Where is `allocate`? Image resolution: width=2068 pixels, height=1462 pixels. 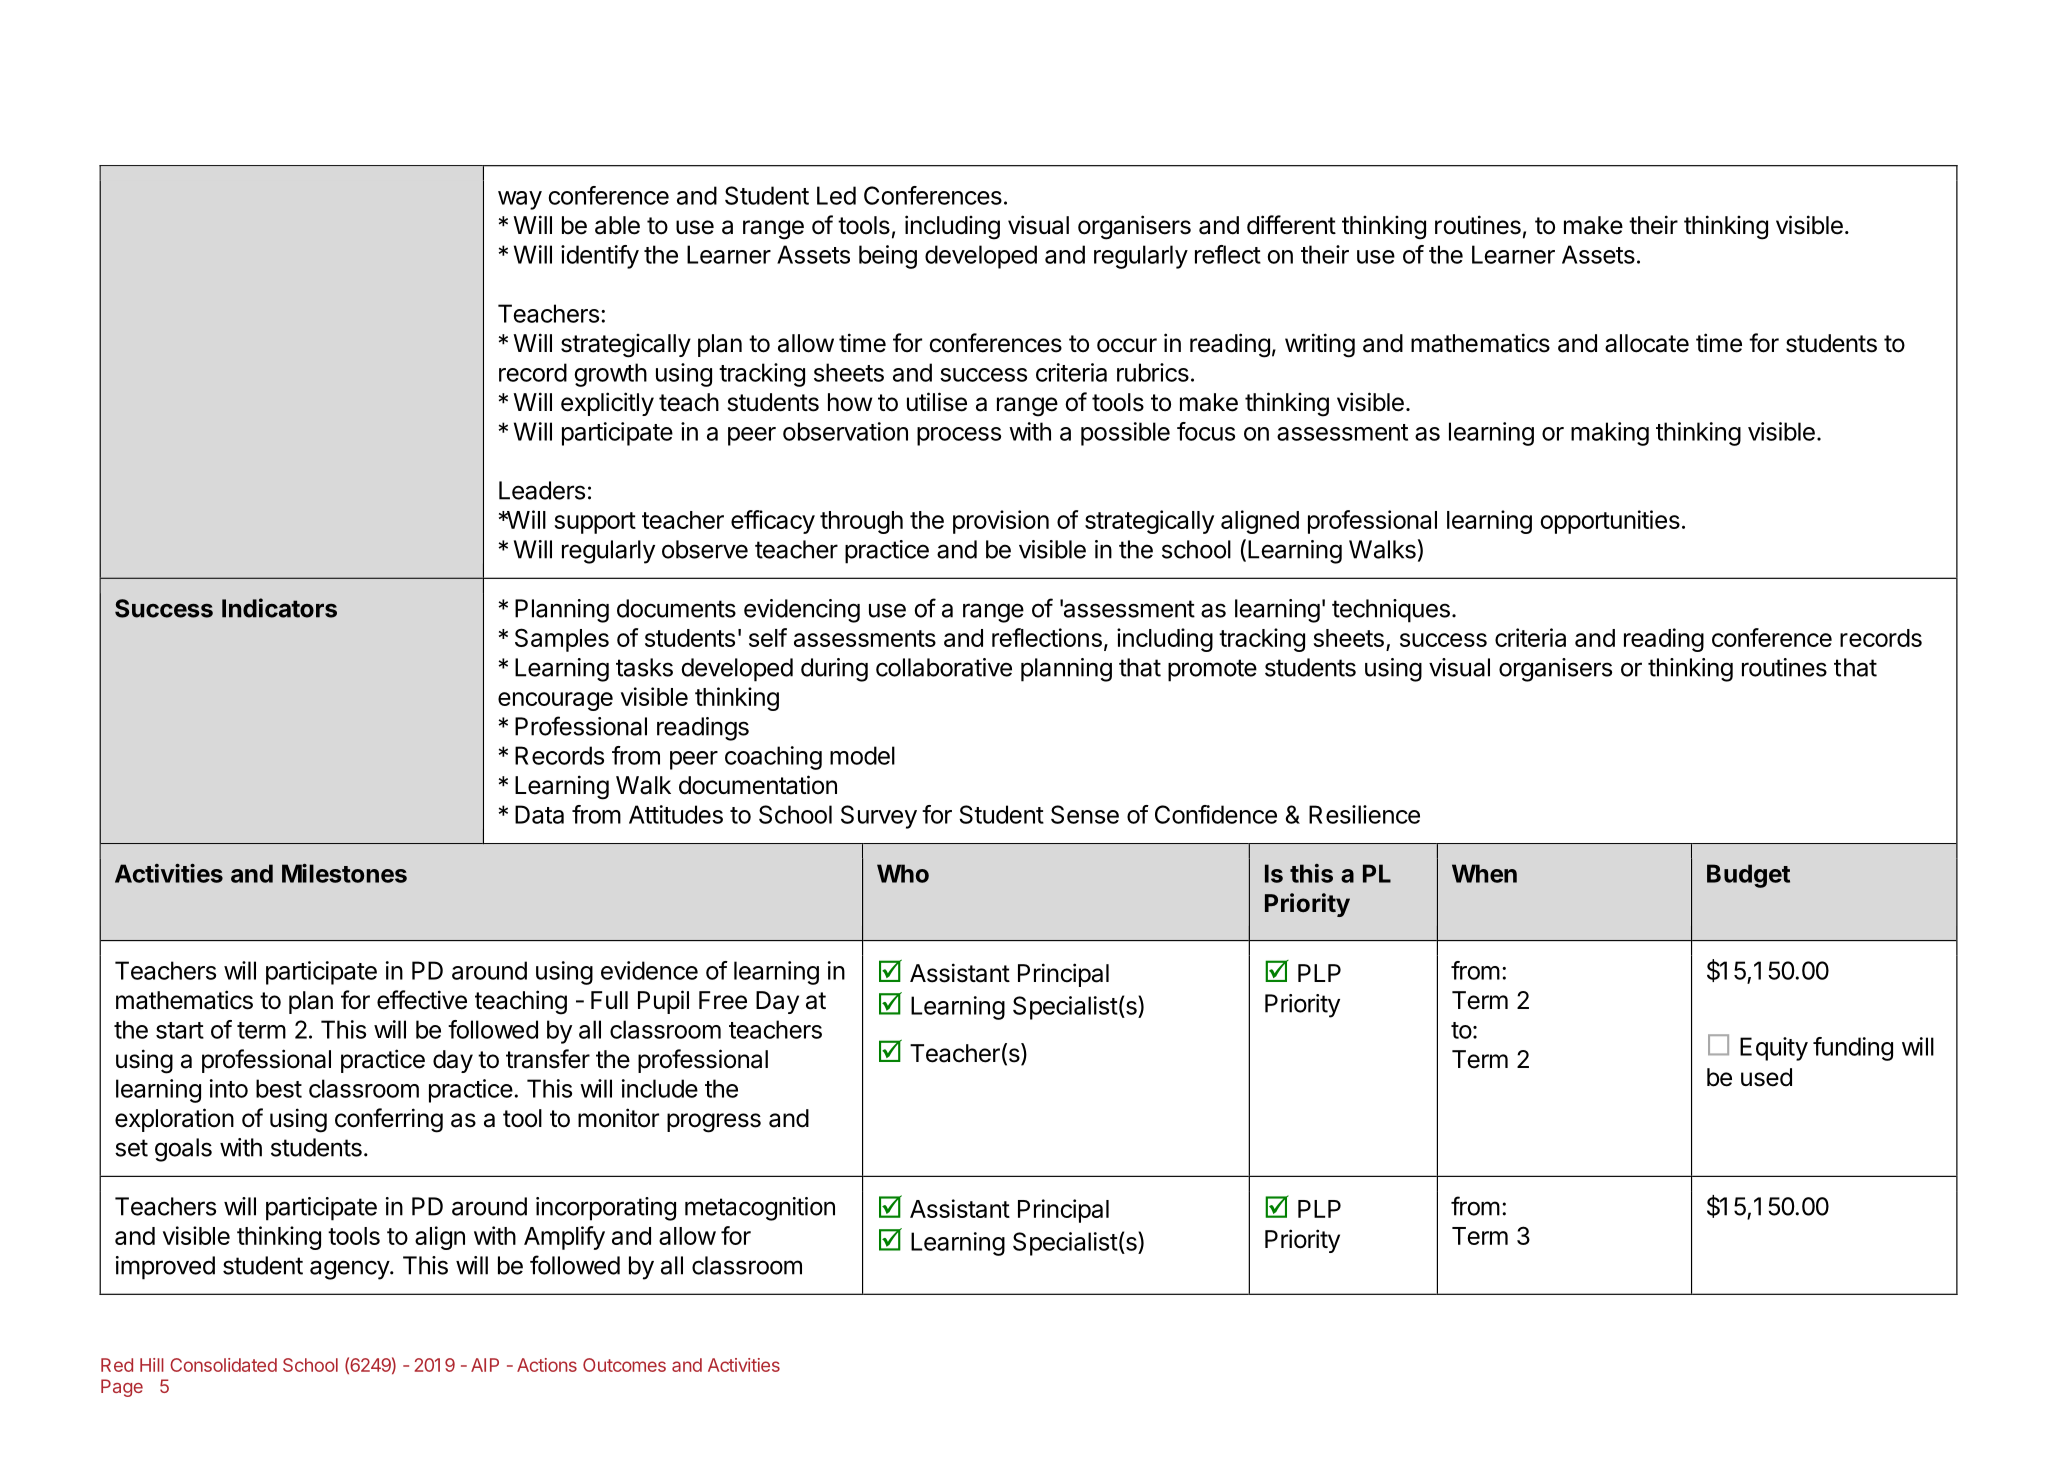
allocate is located at coordinates (1647, 343).
